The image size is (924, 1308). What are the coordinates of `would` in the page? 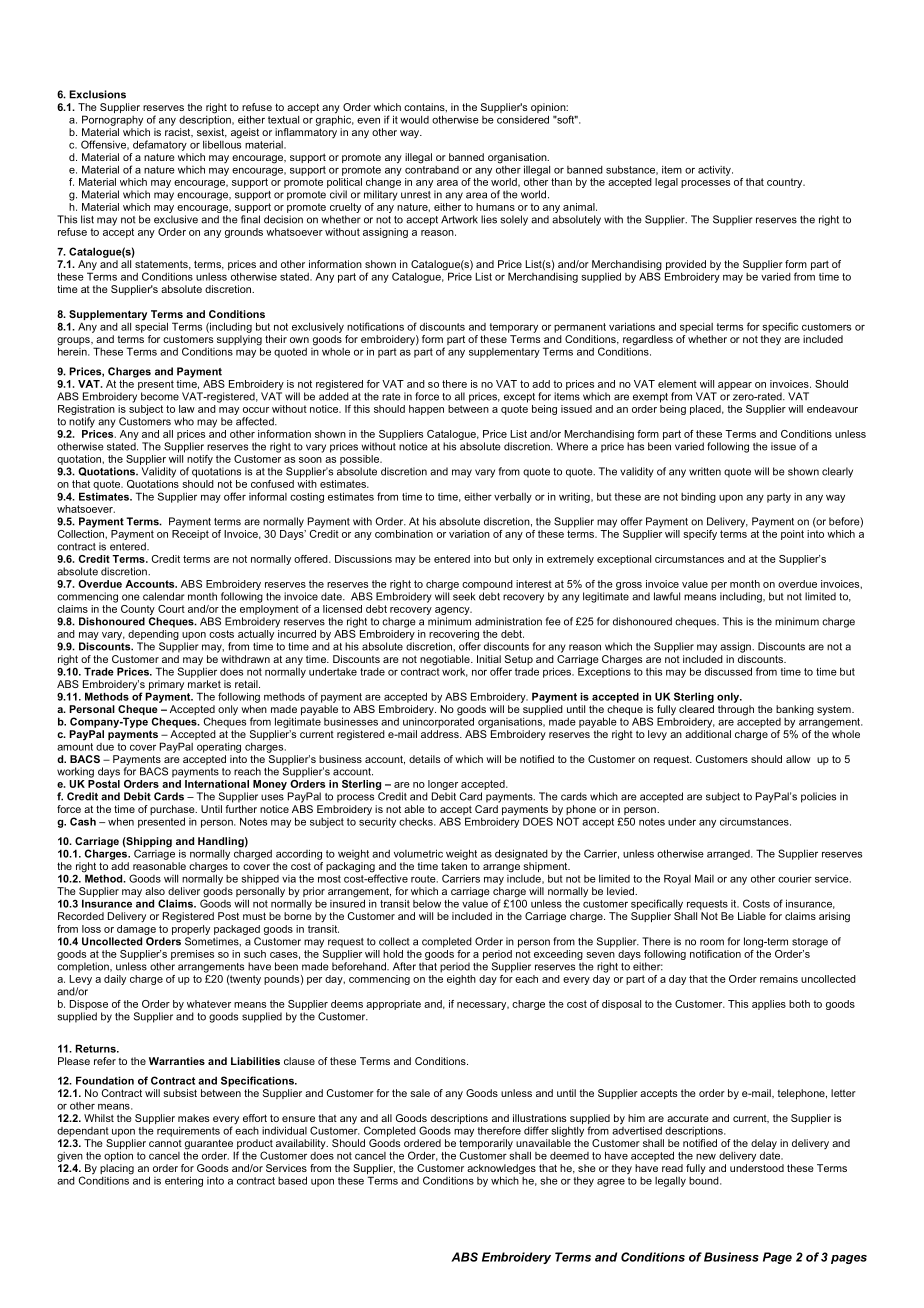 It's located at (414, 120).
